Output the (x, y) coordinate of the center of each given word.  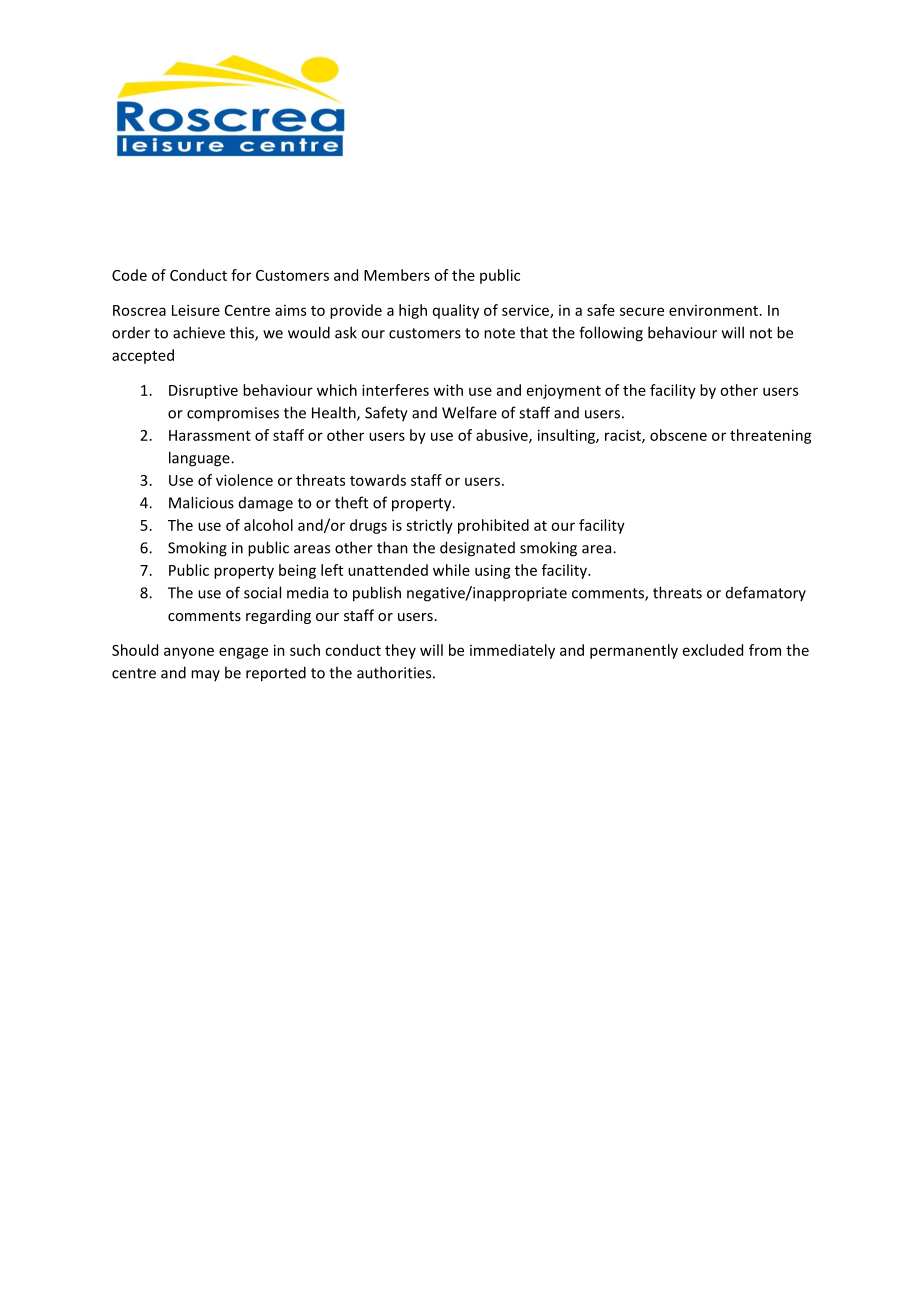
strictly (429, 526)
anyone (189, 653)
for (241, 275)
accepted (143, 356)
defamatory (766, 593)
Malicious (201, 502)
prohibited (493, 526)
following (611, 334)
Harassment (210, 435)
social (262, 592)
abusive (503, 436)
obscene (678, 435)
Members (397, 275)
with (448, 390)
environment (713, 310)
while (451, 570)
